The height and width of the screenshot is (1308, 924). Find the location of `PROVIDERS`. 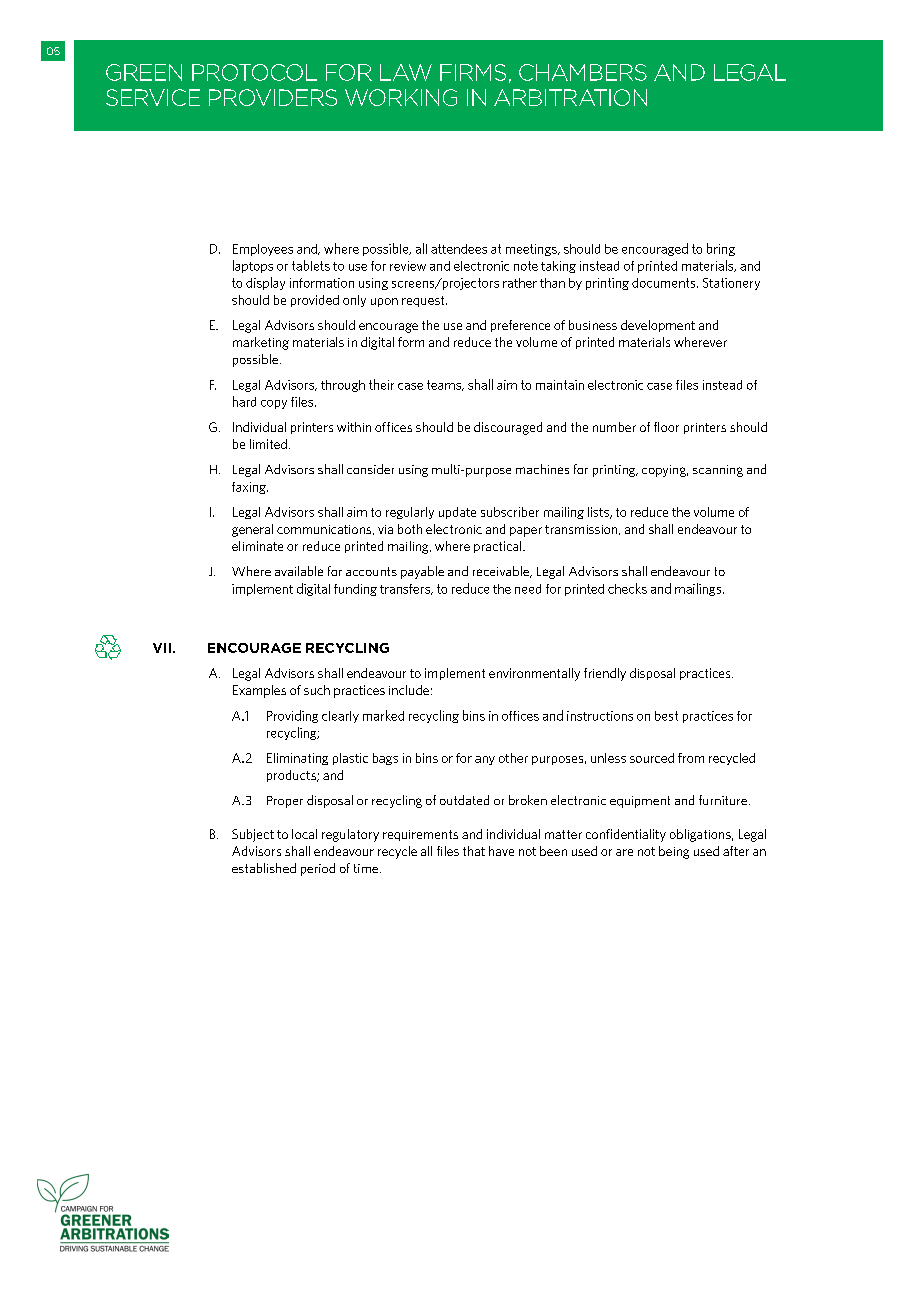

PROVIDERS is located at coordinates (273, 97).
